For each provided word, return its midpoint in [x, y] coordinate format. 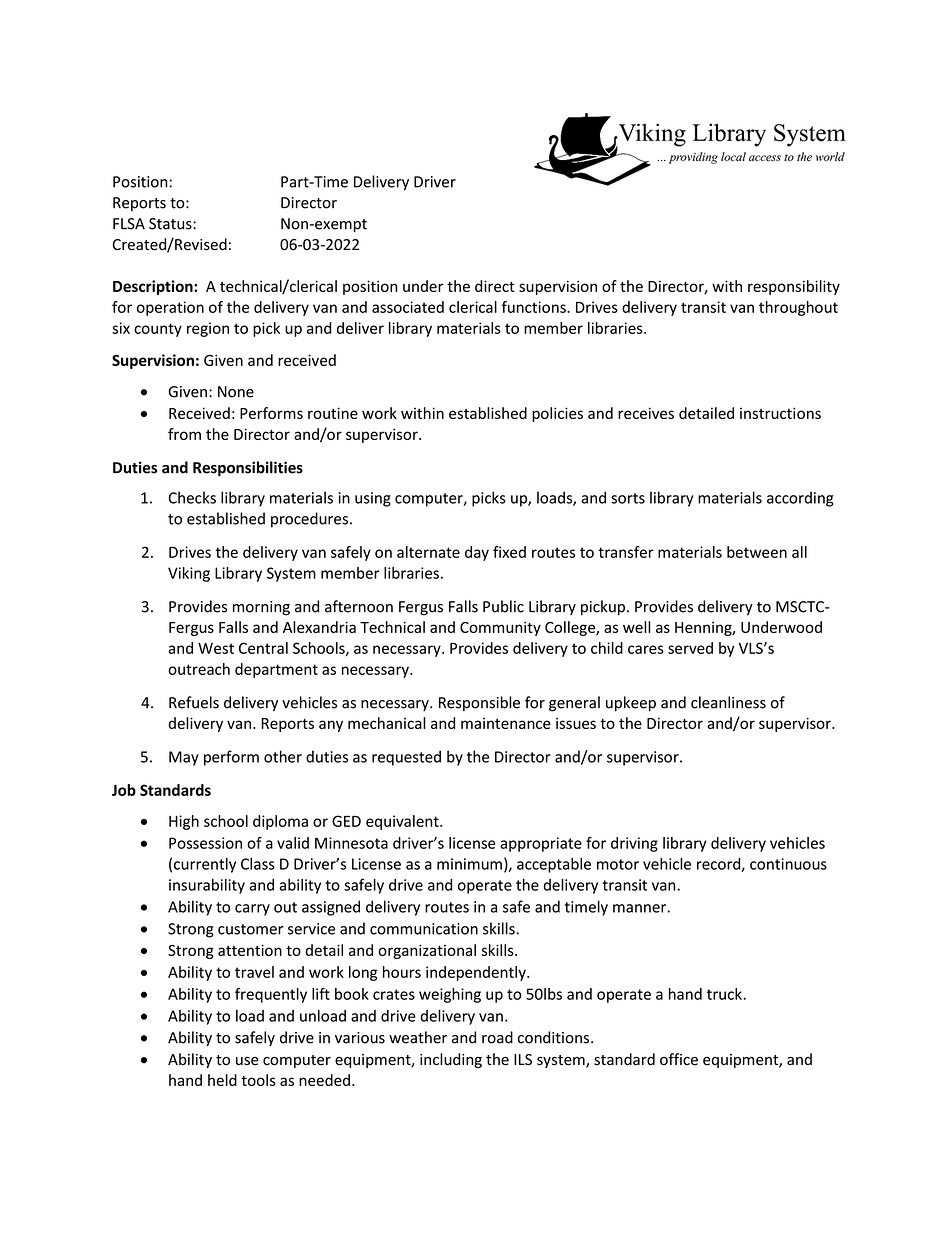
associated [408, 307]
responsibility [794, 287]
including [451, 1060]
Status [171, 224]
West [216, 648]
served [690, 648]
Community [500, 628]
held [222, 1080]
